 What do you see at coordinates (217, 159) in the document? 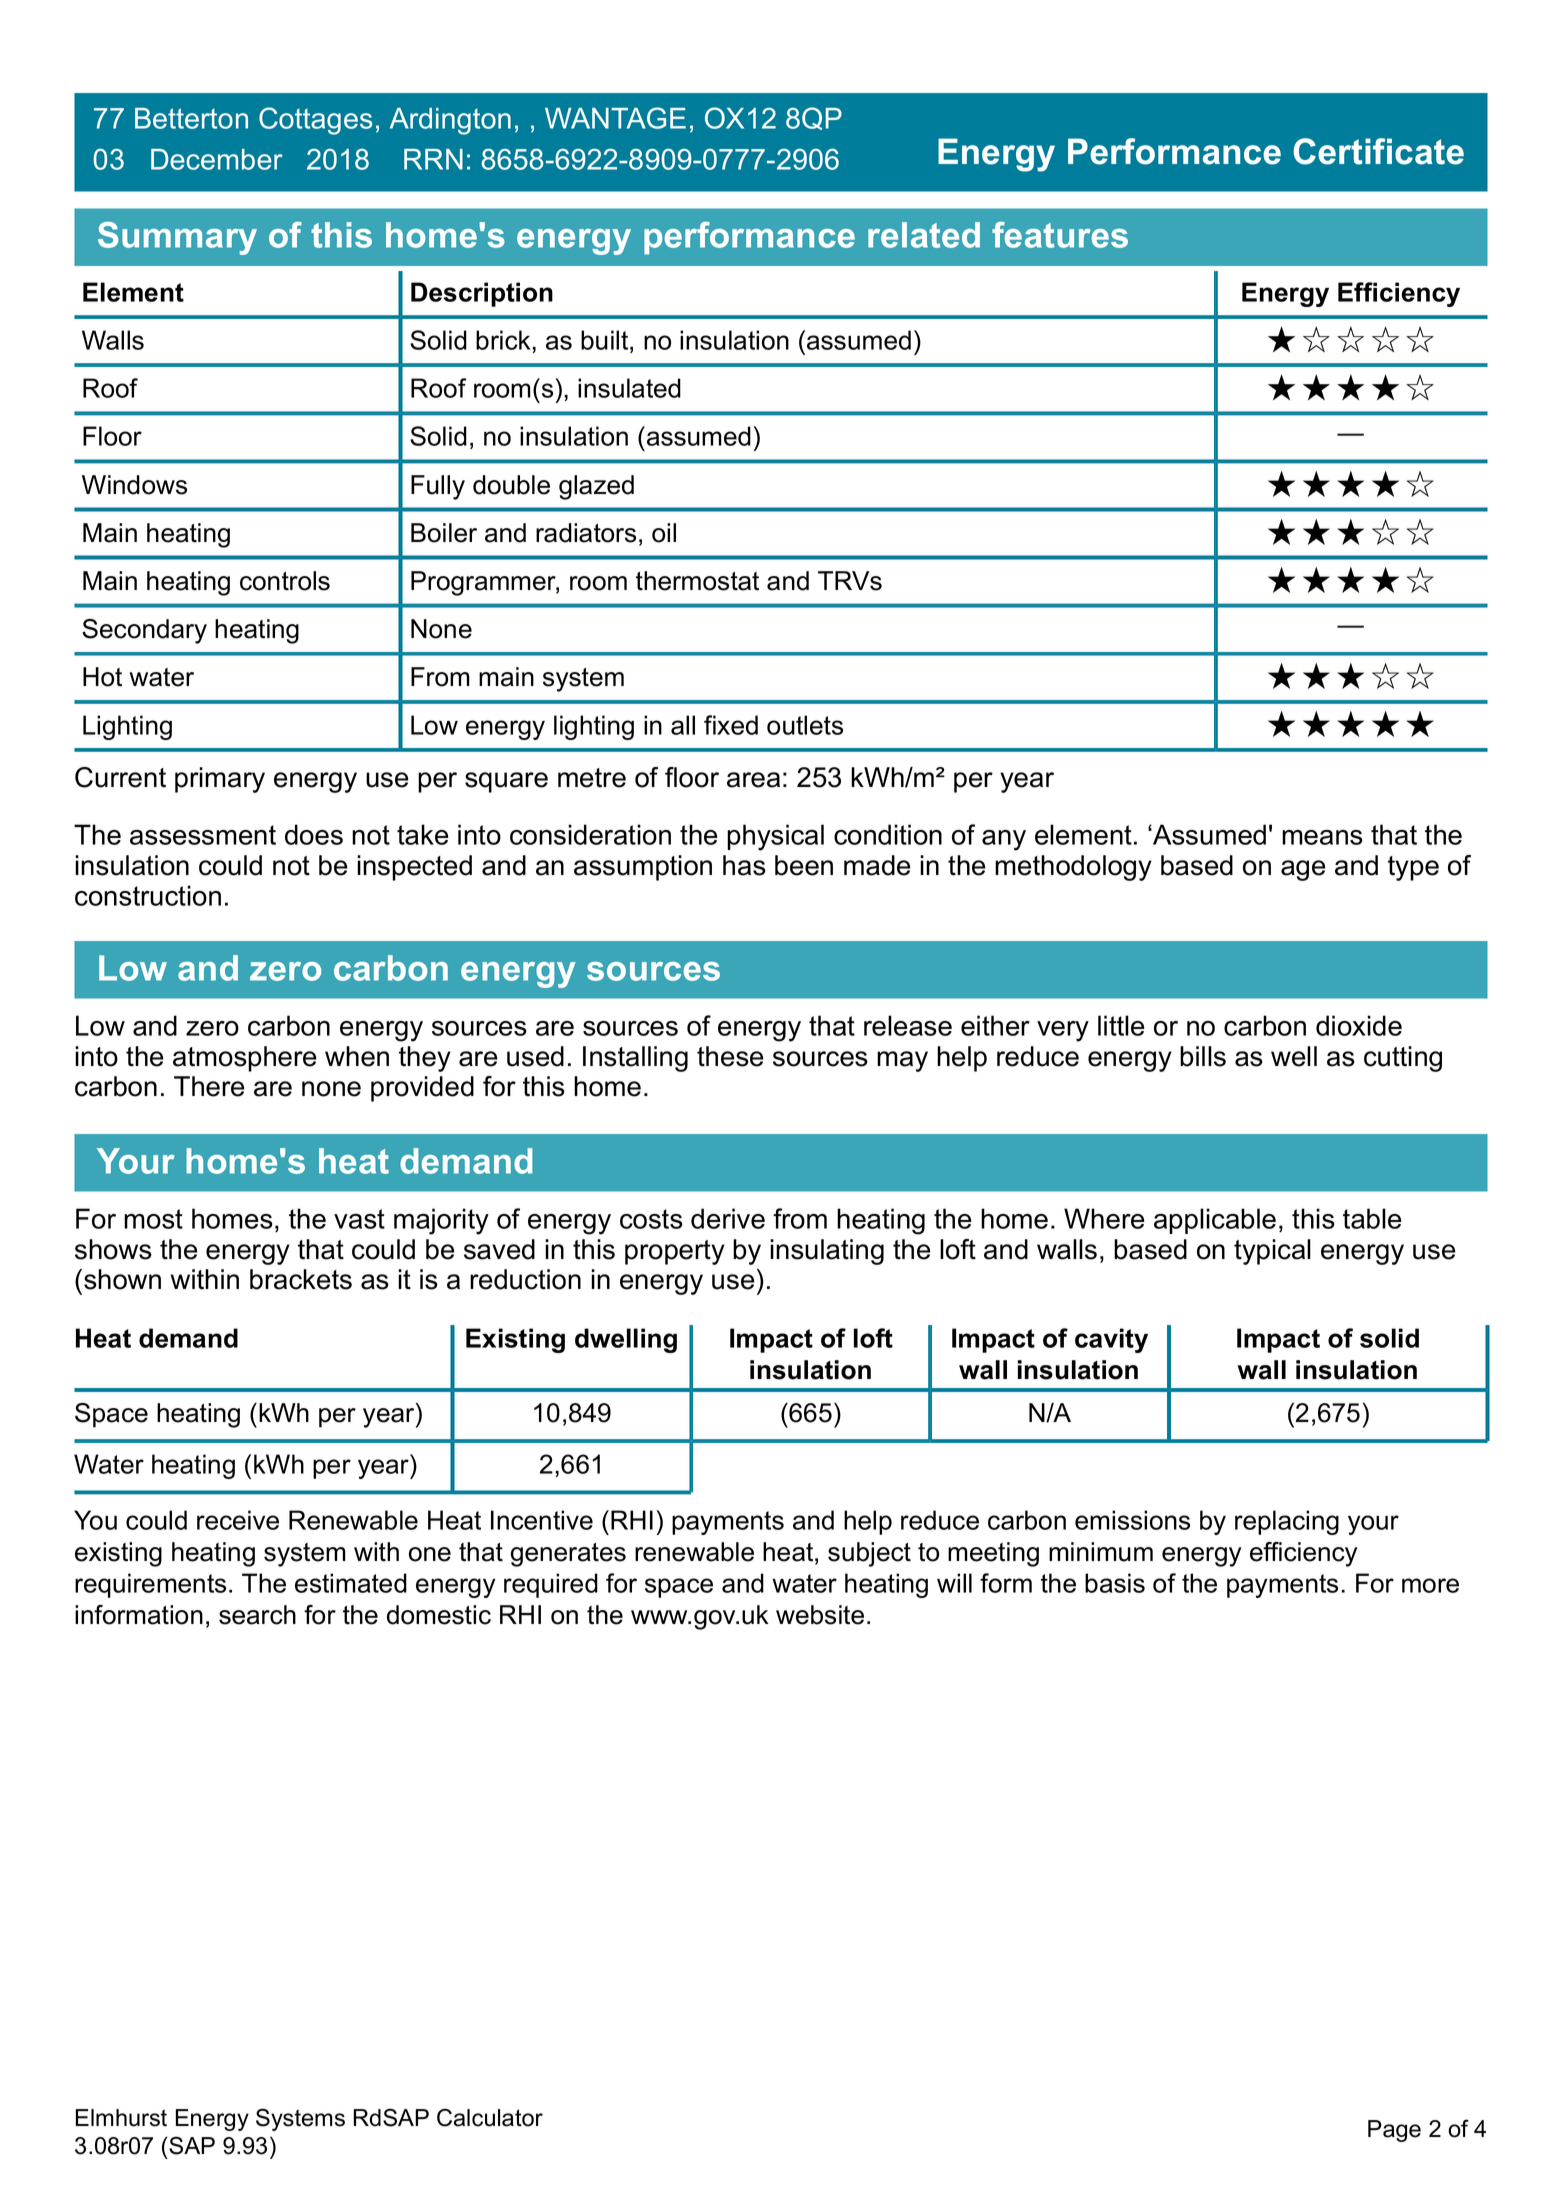
I see `December` at bounding box center [217, 159].
